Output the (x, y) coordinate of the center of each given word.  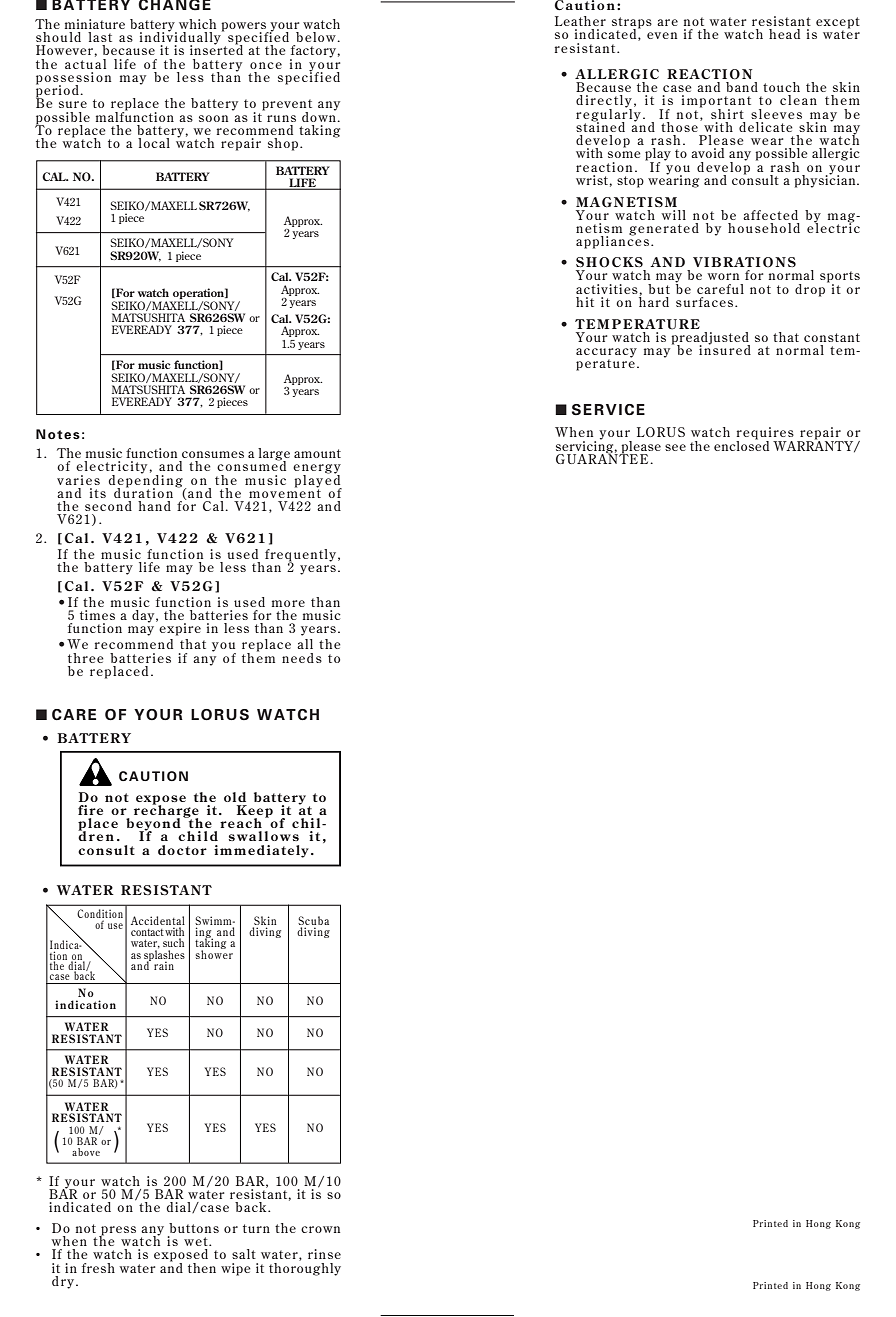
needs (302, 658)
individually (181, 38)
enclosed (741, 444)
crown (320, 1229)
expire (180, 629)
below (317, 37)
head (784, 34)
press (117, 1232)
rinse (324, 1254)
